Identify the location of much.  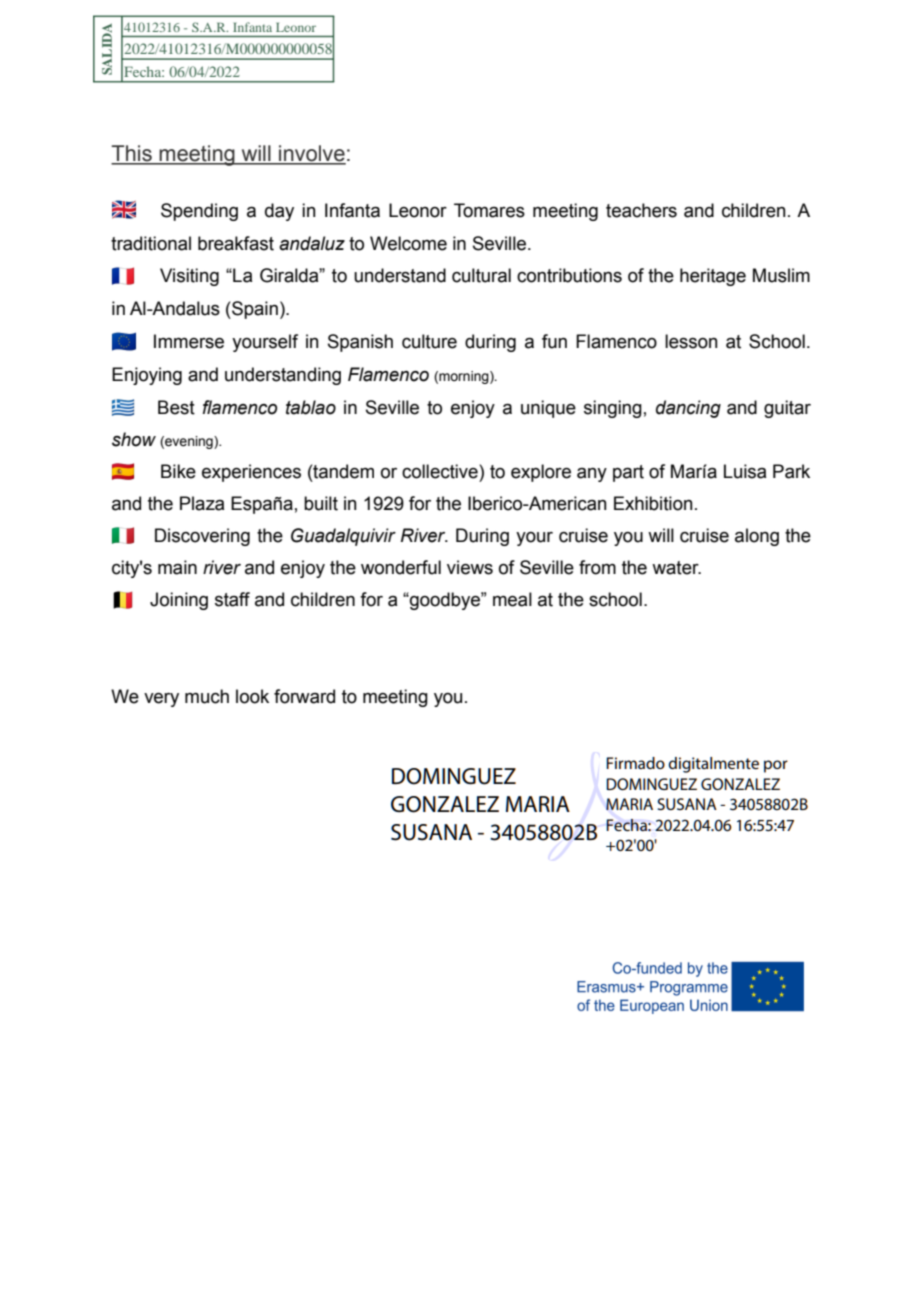
(207, 696).
